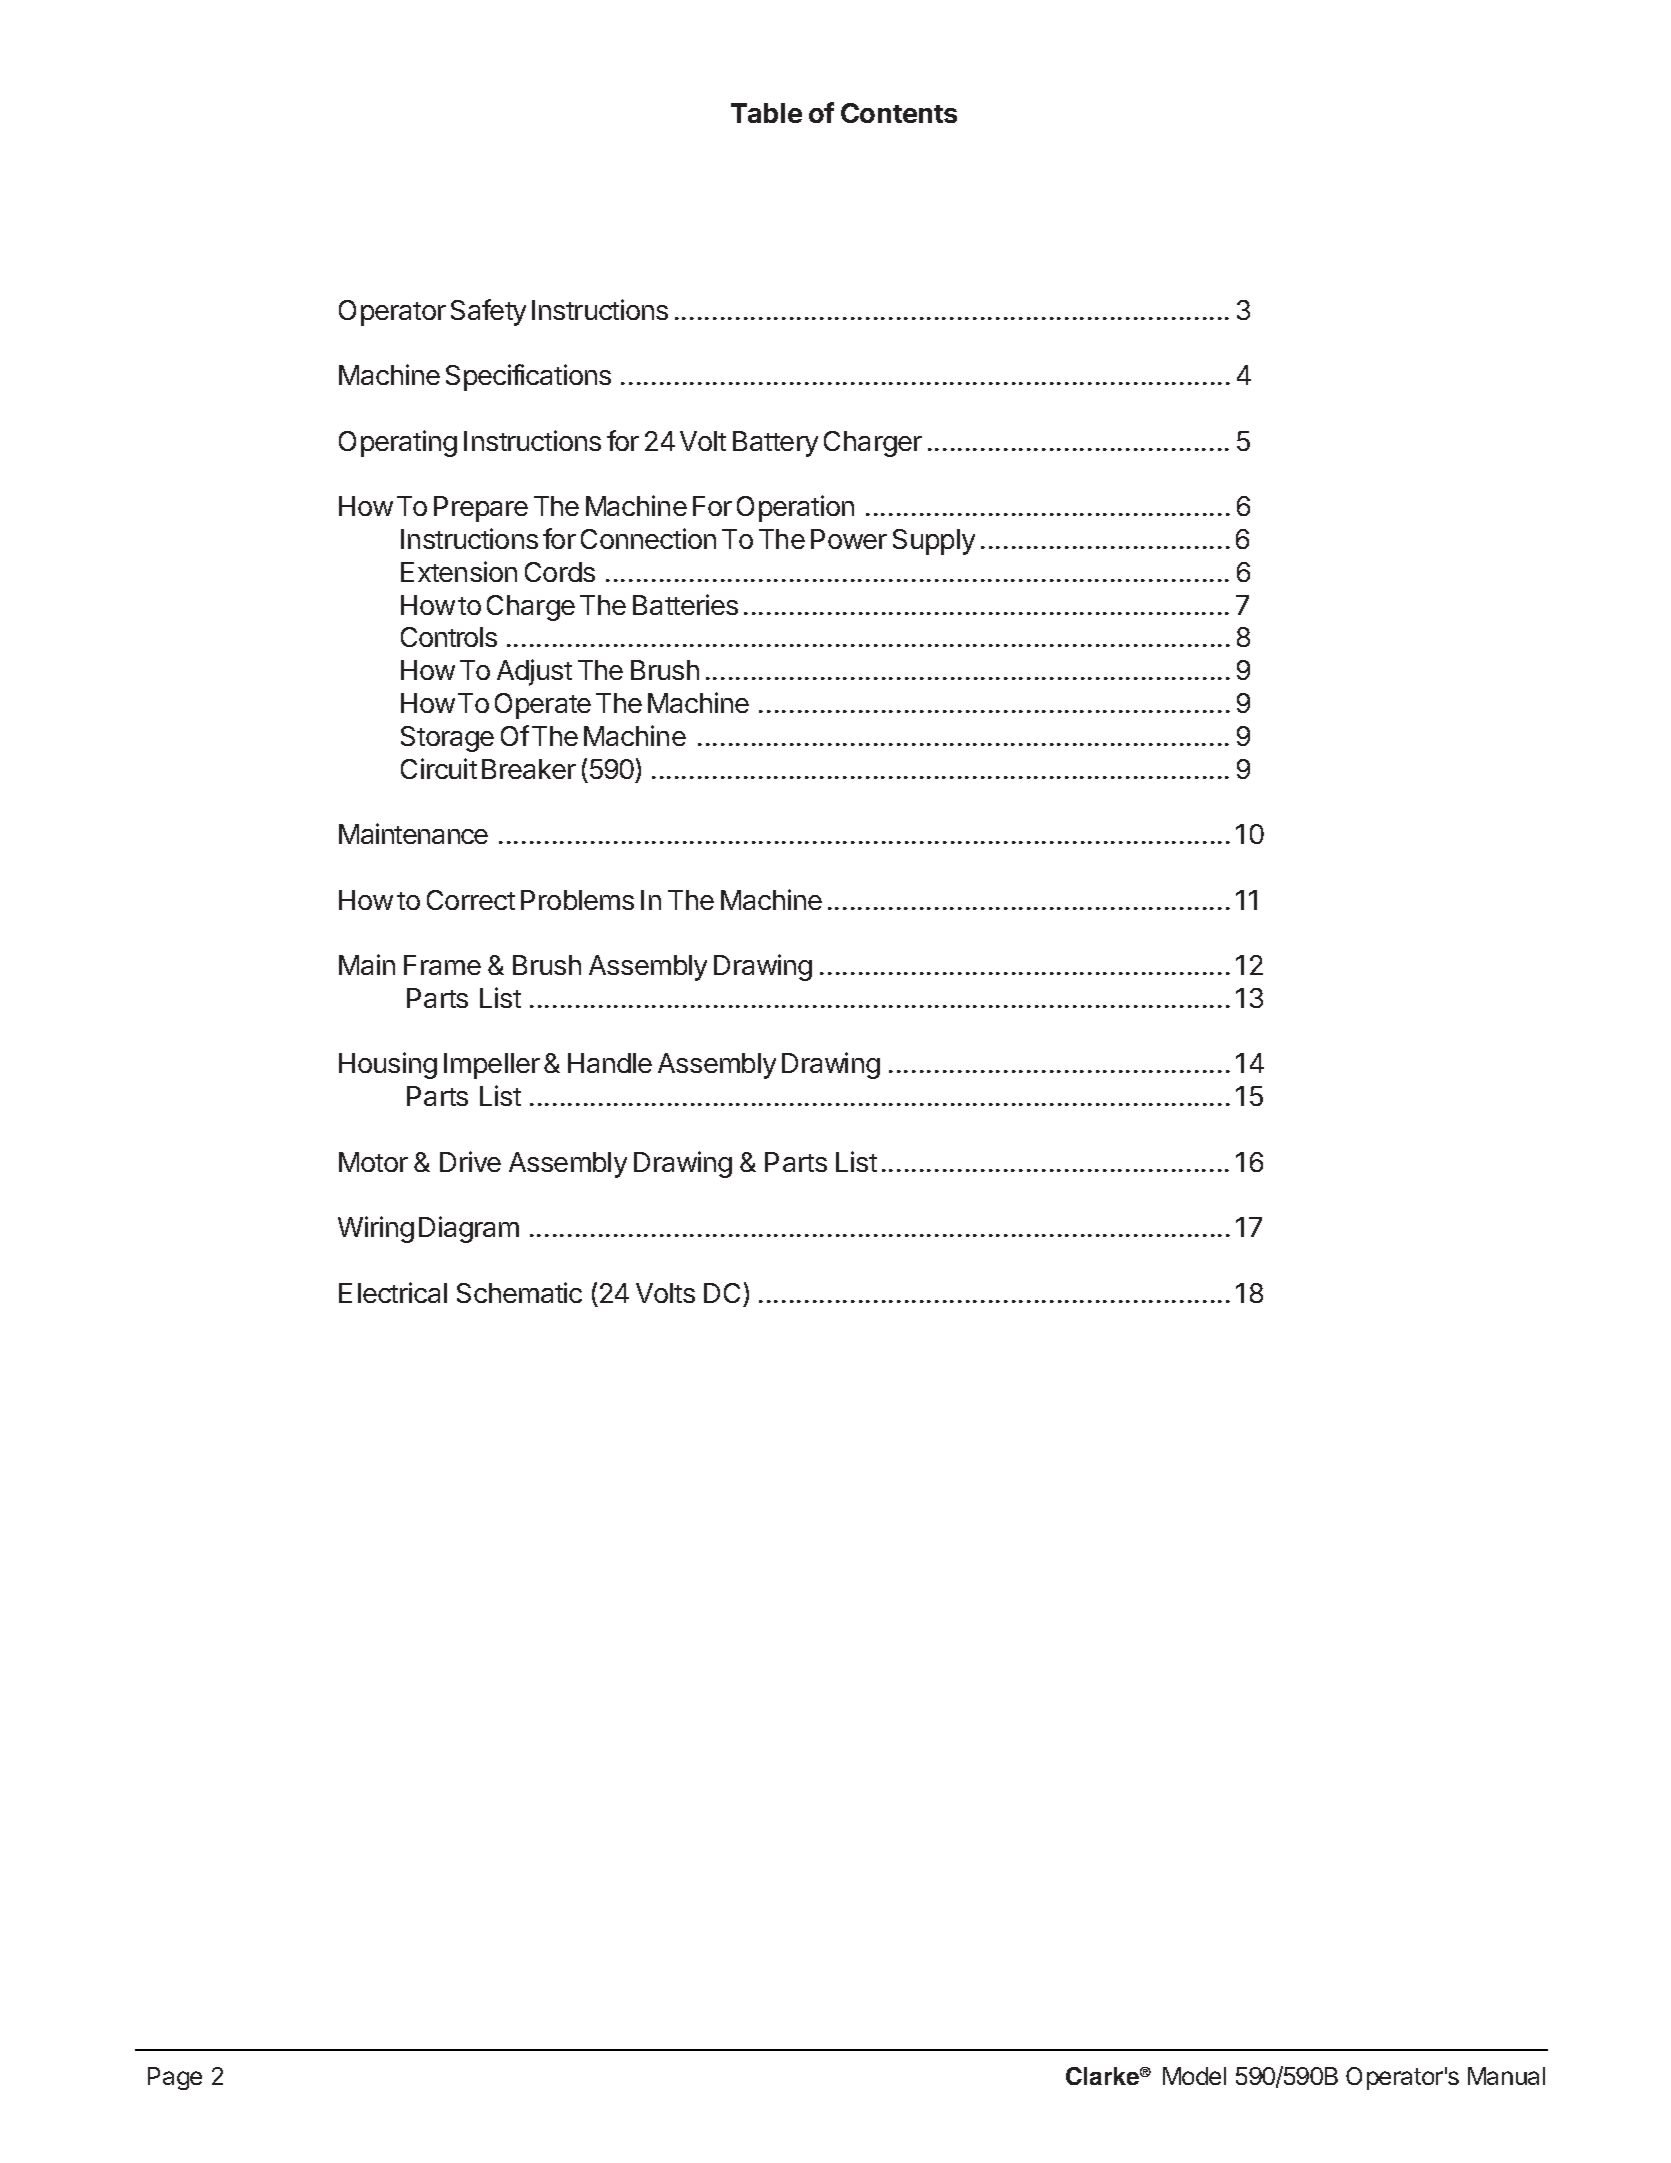 This image has width=1671, height=2163. Describe the element at coordinates (766, 113) in the image. I see `Table` at that location.
